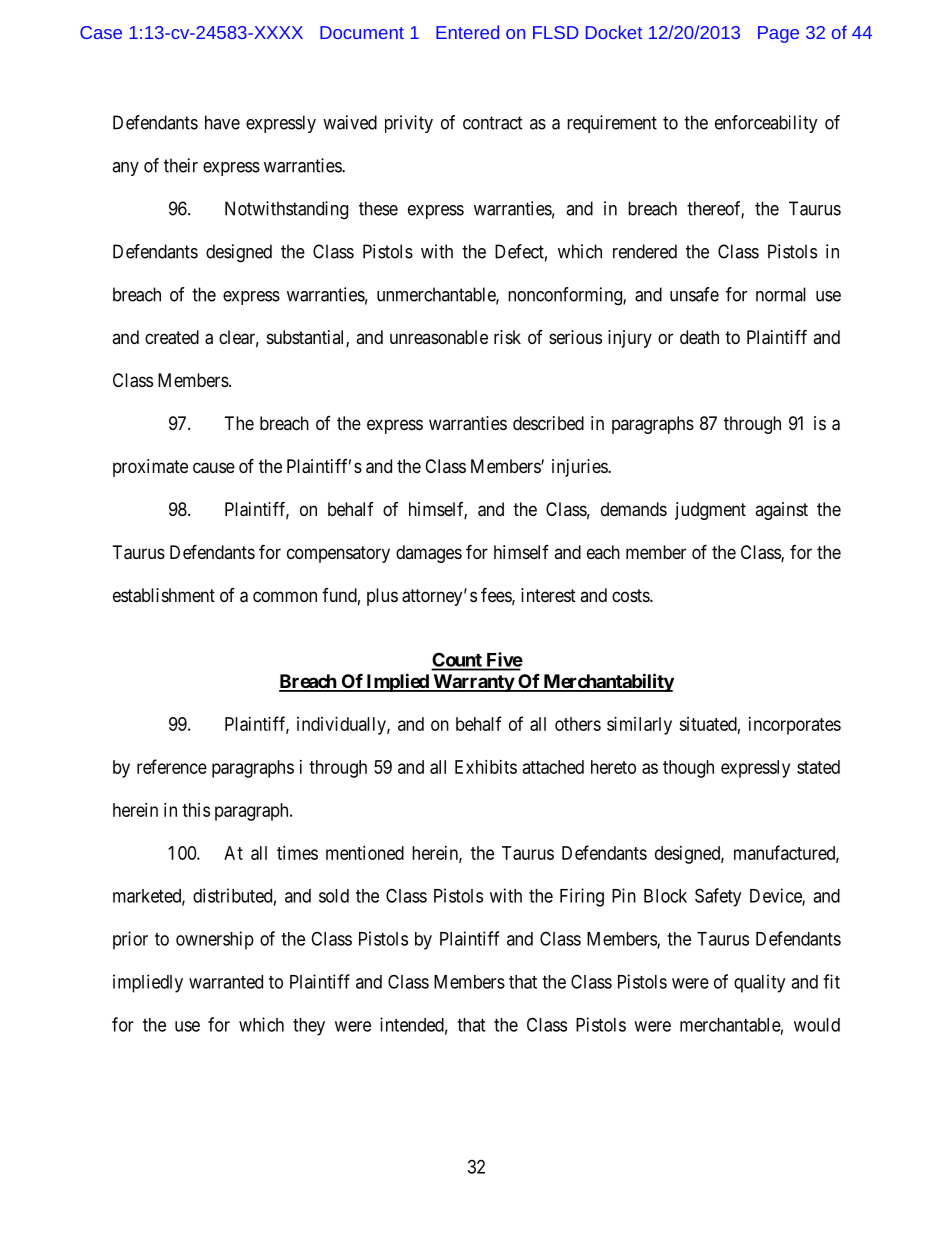 Image resolution: width=952 pixels, height=1233 pixels. What do you see at coordinates (222, 122) in the screenshot?
I see `have` at bounding box center [222, 122].
